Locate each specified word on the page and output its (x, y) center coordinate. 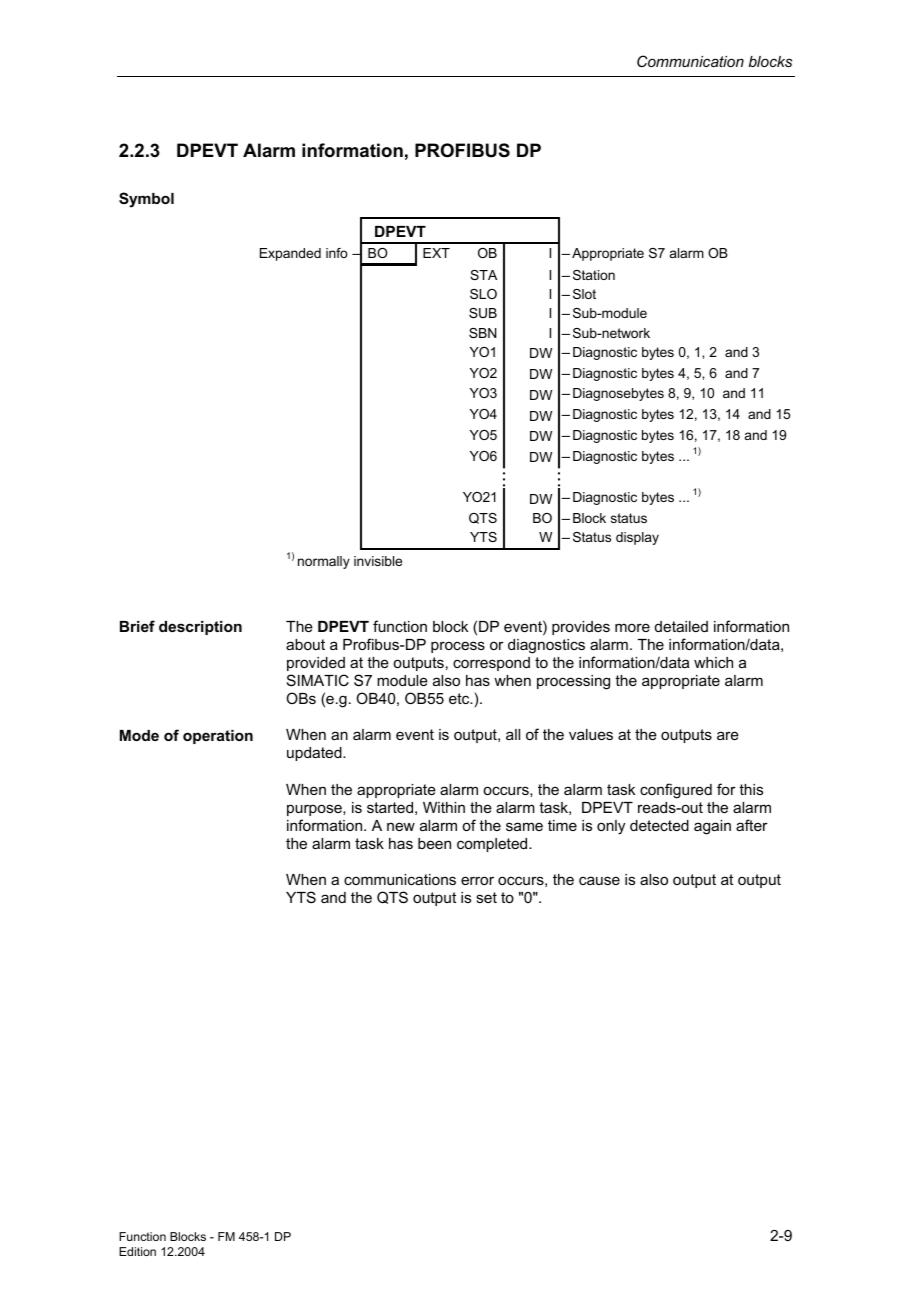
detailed (681, 626)
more (632, 627)
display (637, 538)
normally (324, 562)
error (477, 880)
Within (444, 807)
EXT (436, 253)
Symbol (146, 200)
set (486, 897)
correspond (491, 664)
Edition (137, 1251)
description (200, 628)
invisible (378, 561)
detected (659, 825)
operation (218, 737)
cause (599, 880)
